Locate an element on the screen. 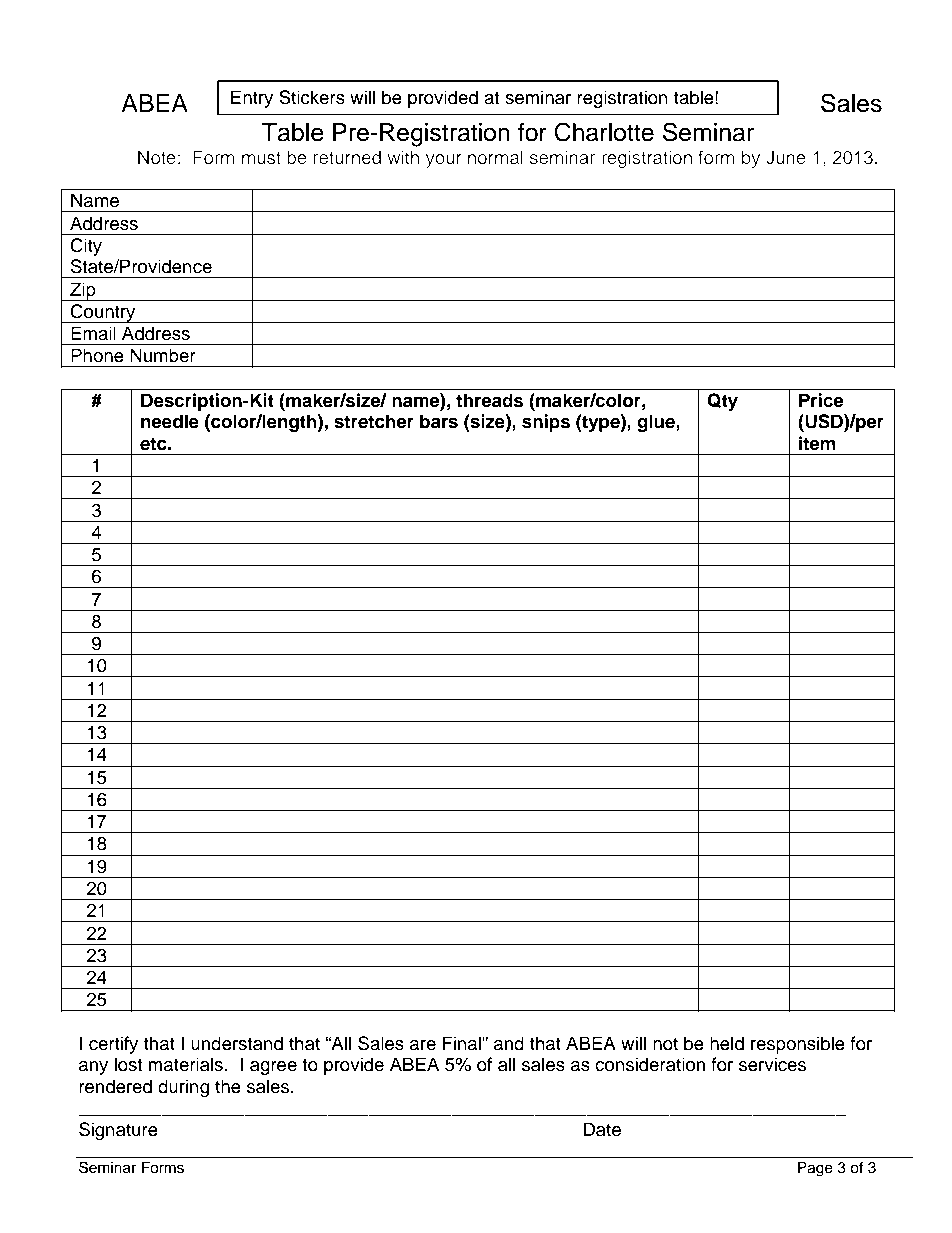  bars is located at coordinates (439, 421).
